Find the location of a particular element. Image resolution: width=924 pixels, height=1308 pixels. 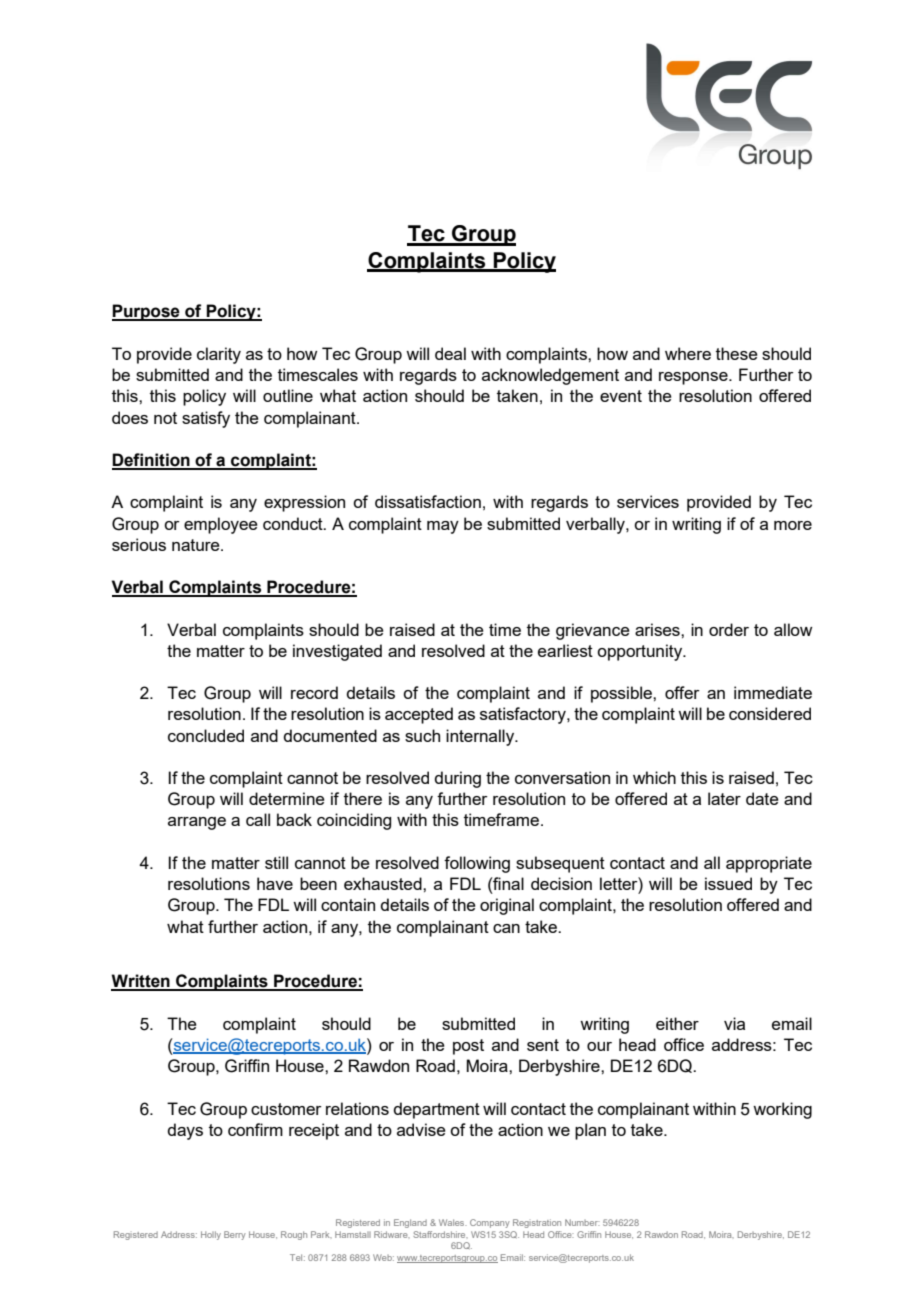

issued is located at coordinates (728, 883).
